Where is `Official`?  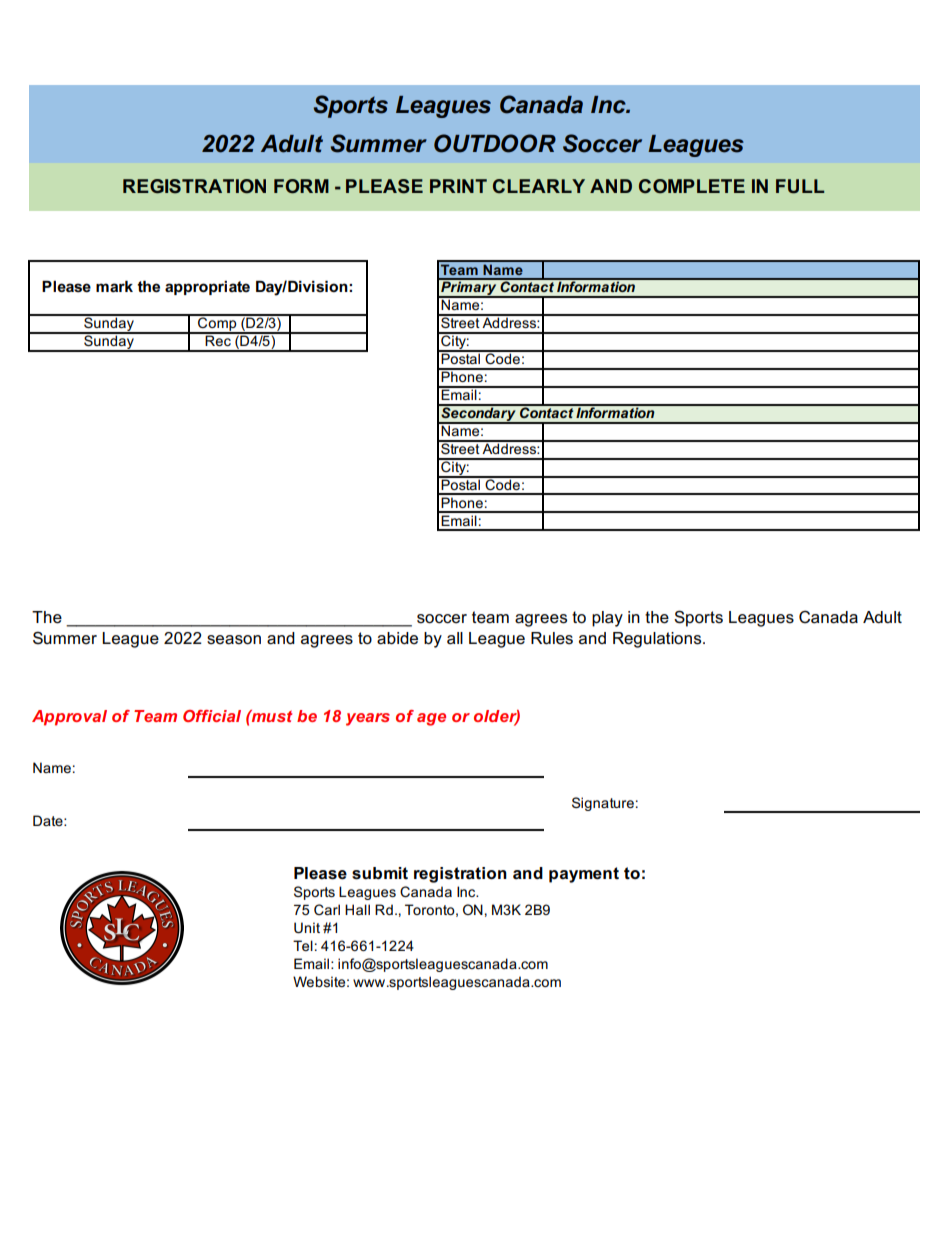 Official is located at coordinates (212, 716).
